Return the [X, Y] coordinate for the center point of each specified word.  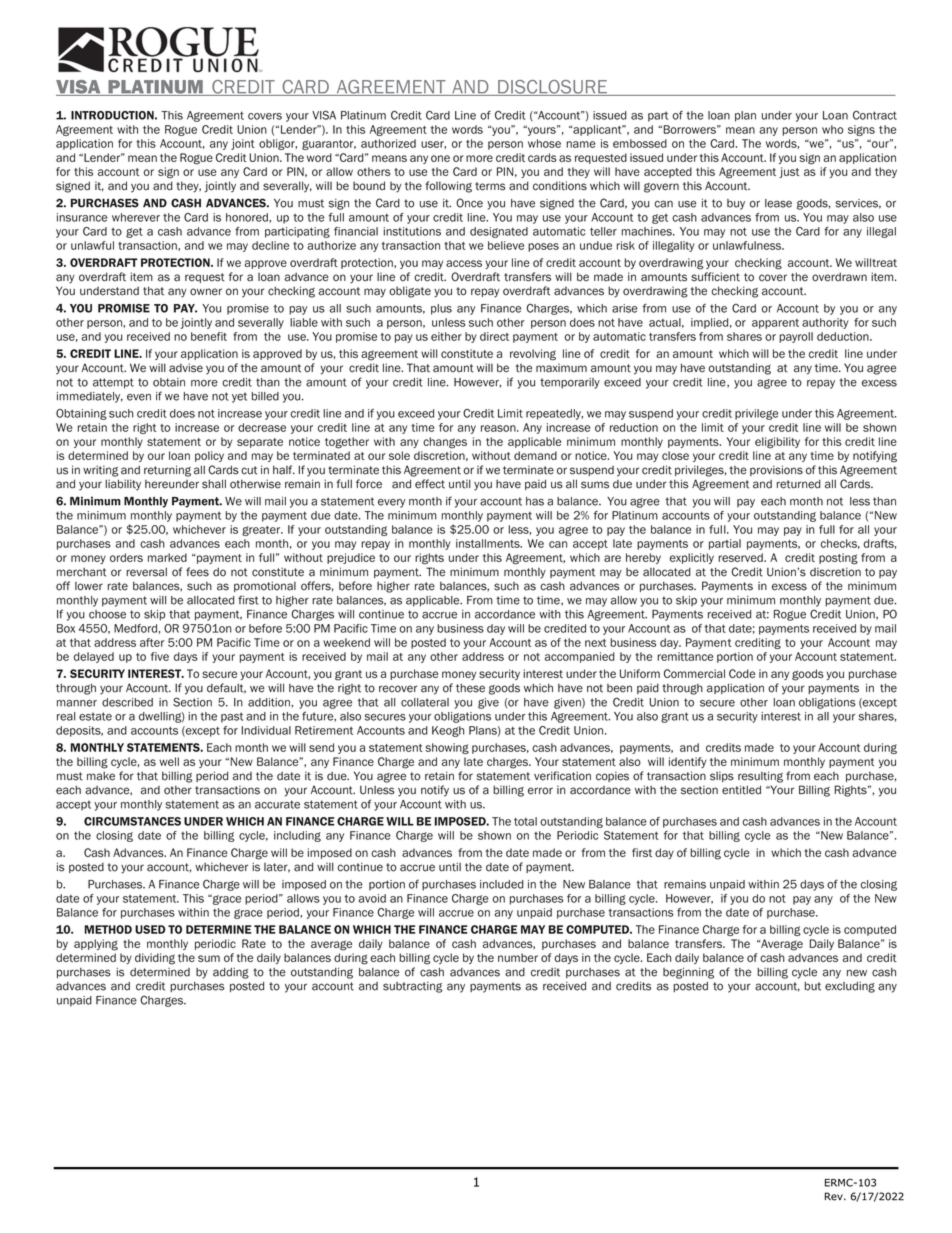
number [518, 957]
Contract [875, 115]
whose [544, 143]
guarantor [329, 145]
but [813, 986]
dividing [155, 959]
